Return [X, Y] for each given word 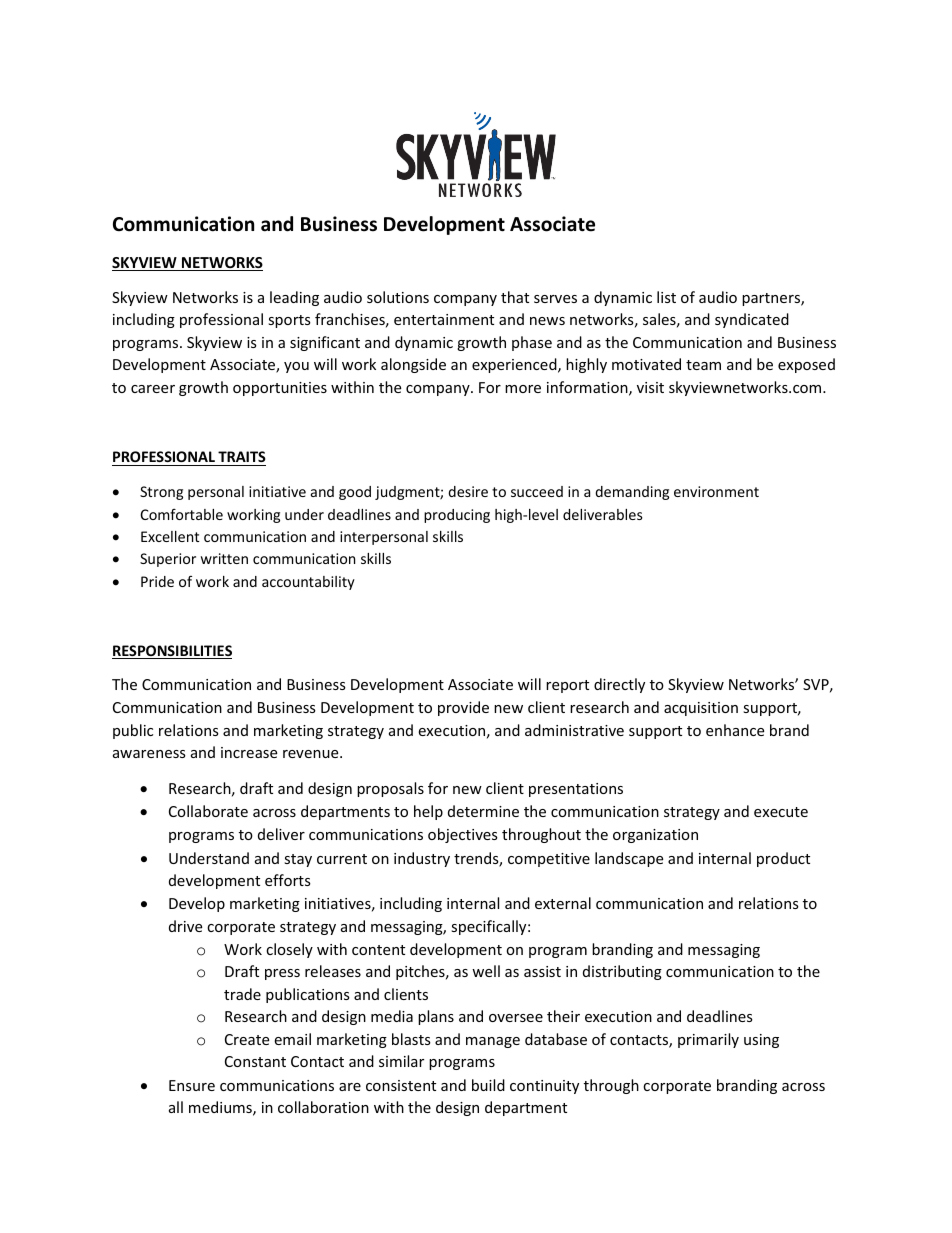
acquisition [701, 709]
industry [422, 859]
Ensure [192, 1085]
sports [289, 321]
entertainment [444, 319]
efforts [288, 880]
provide [463, 708]
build [488, 1085]
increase [249, 752]
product [783, 859]
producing [457, 516]
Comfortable [182, 514]
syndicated [752, 320]
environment [716, 491]
